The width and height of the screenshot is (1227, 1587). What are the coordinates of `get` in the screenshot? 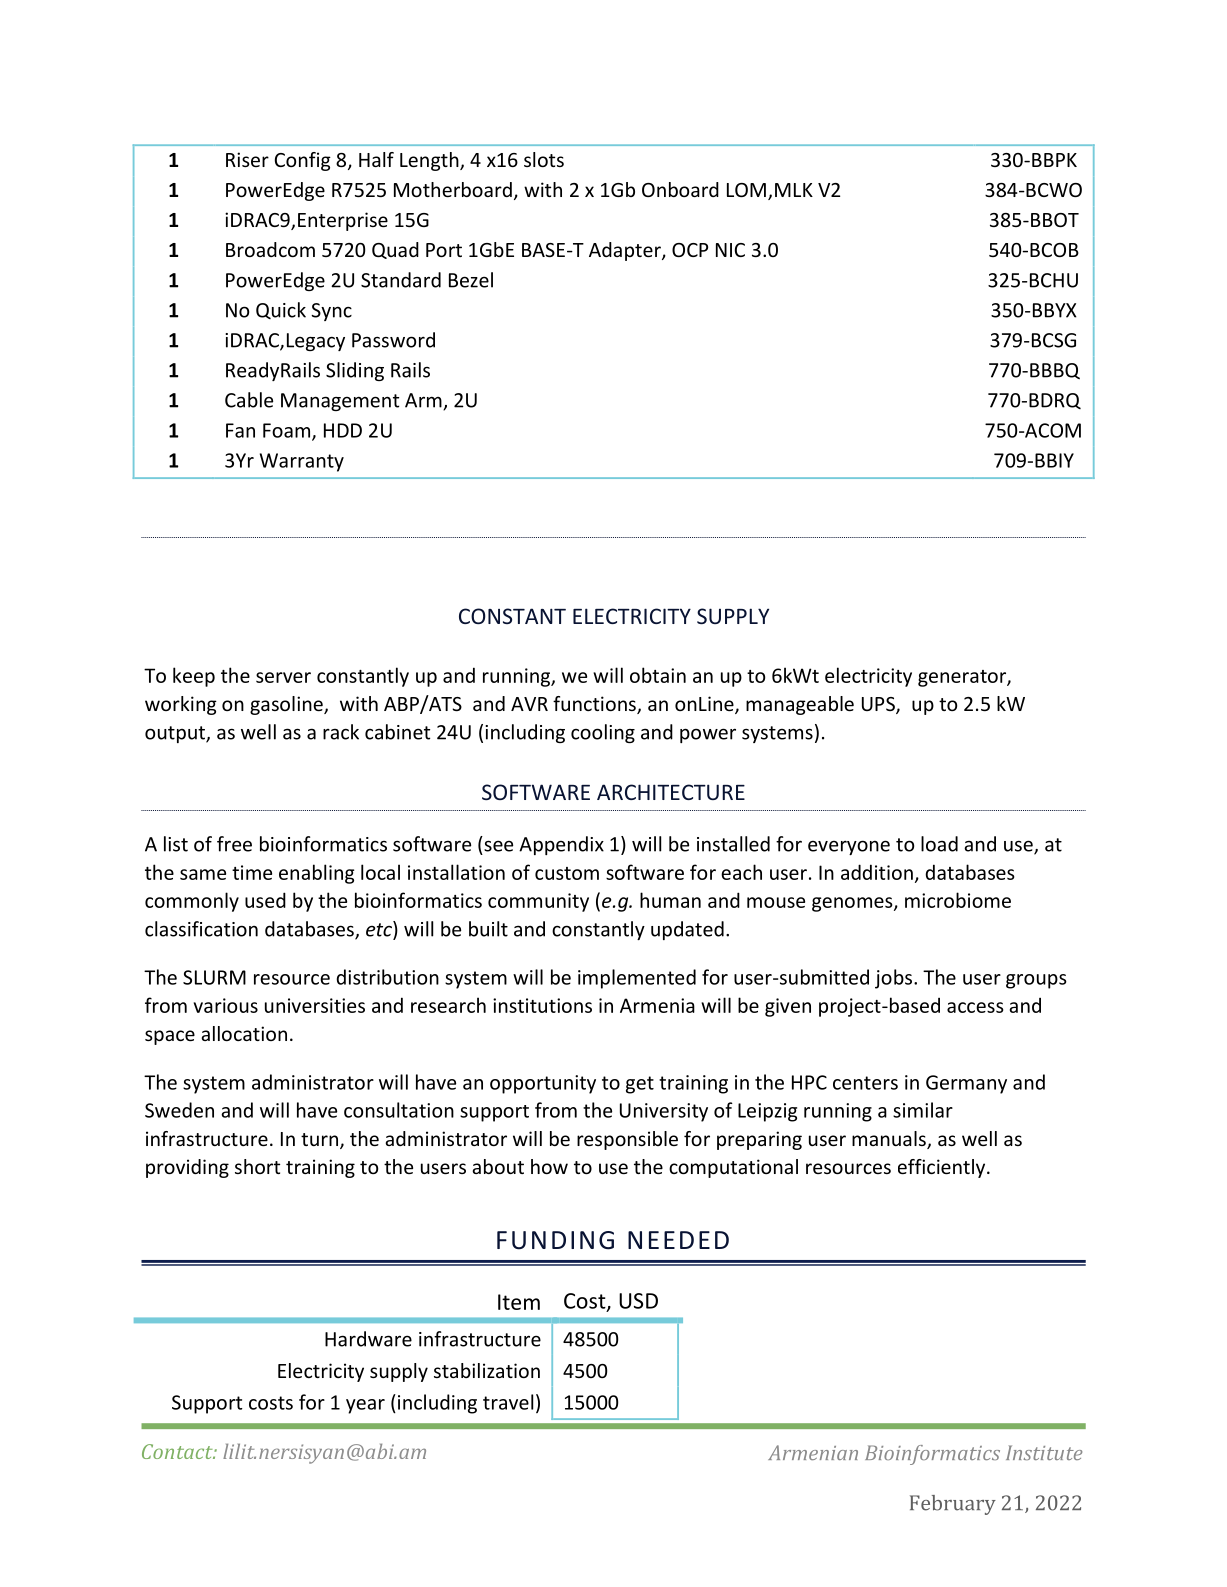 It's located at (640, 1085).
